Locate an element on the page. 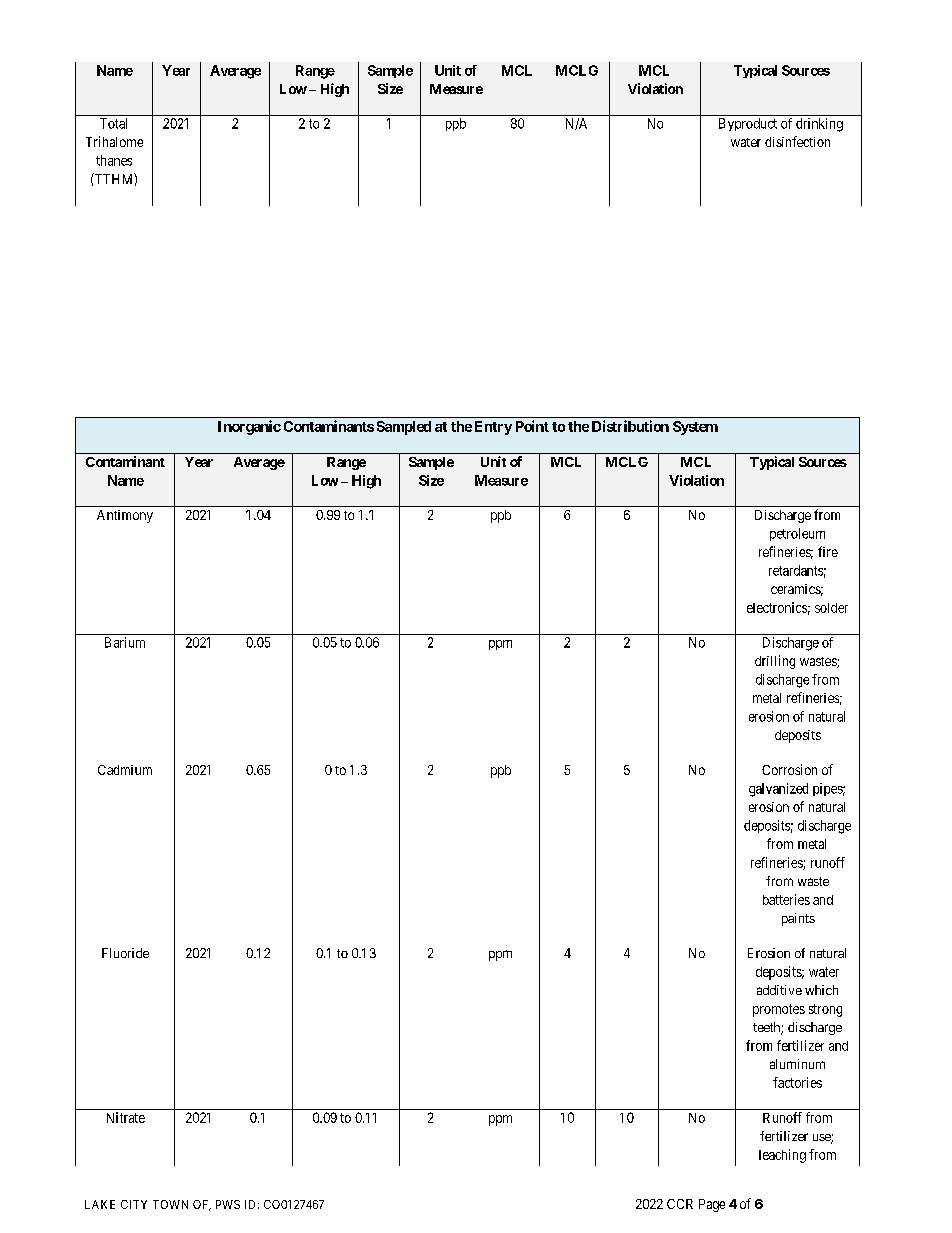 The image size is (952, 1233). Fluoride is located at coordinates (125, 953).
